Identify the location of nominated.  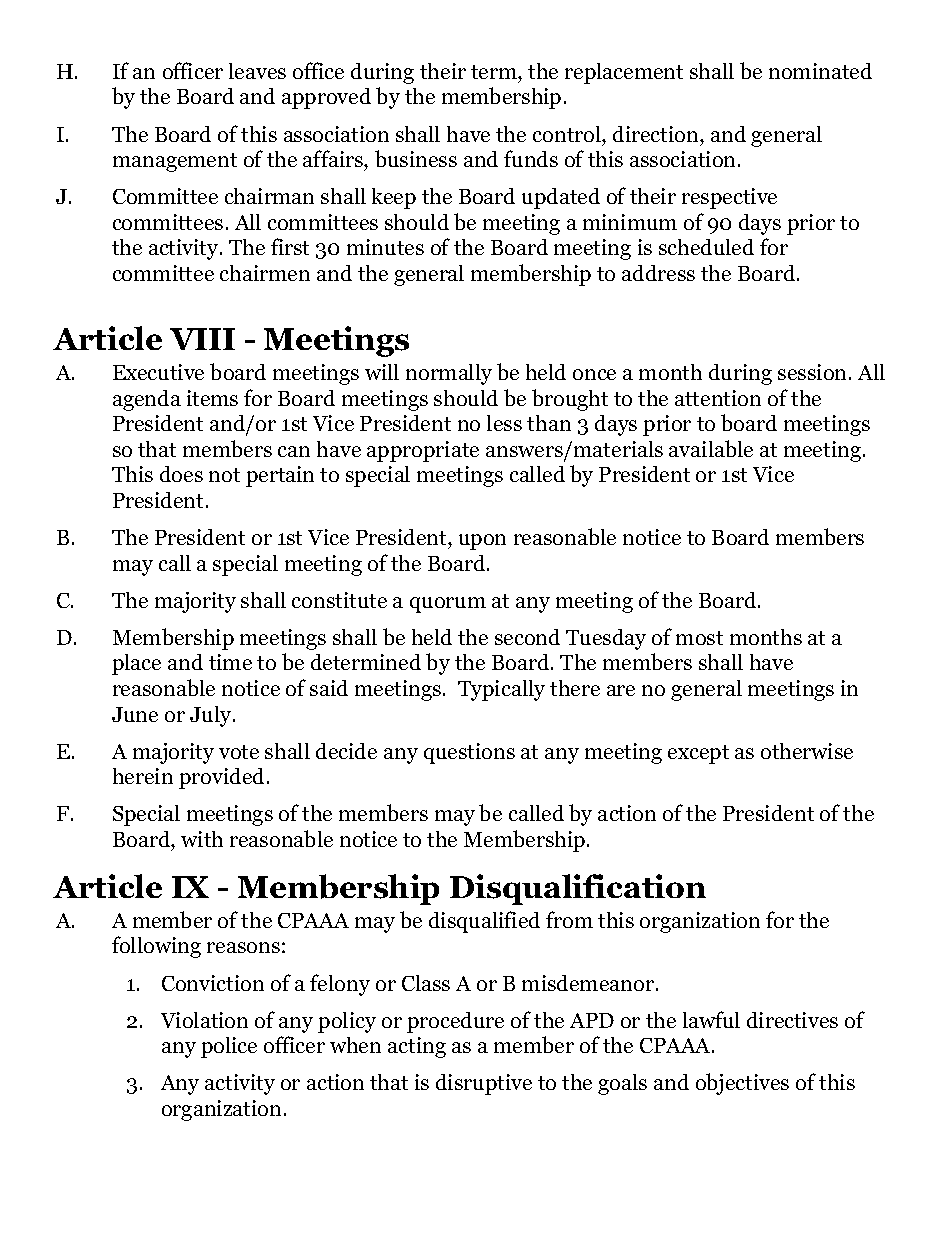
(820, 71).
